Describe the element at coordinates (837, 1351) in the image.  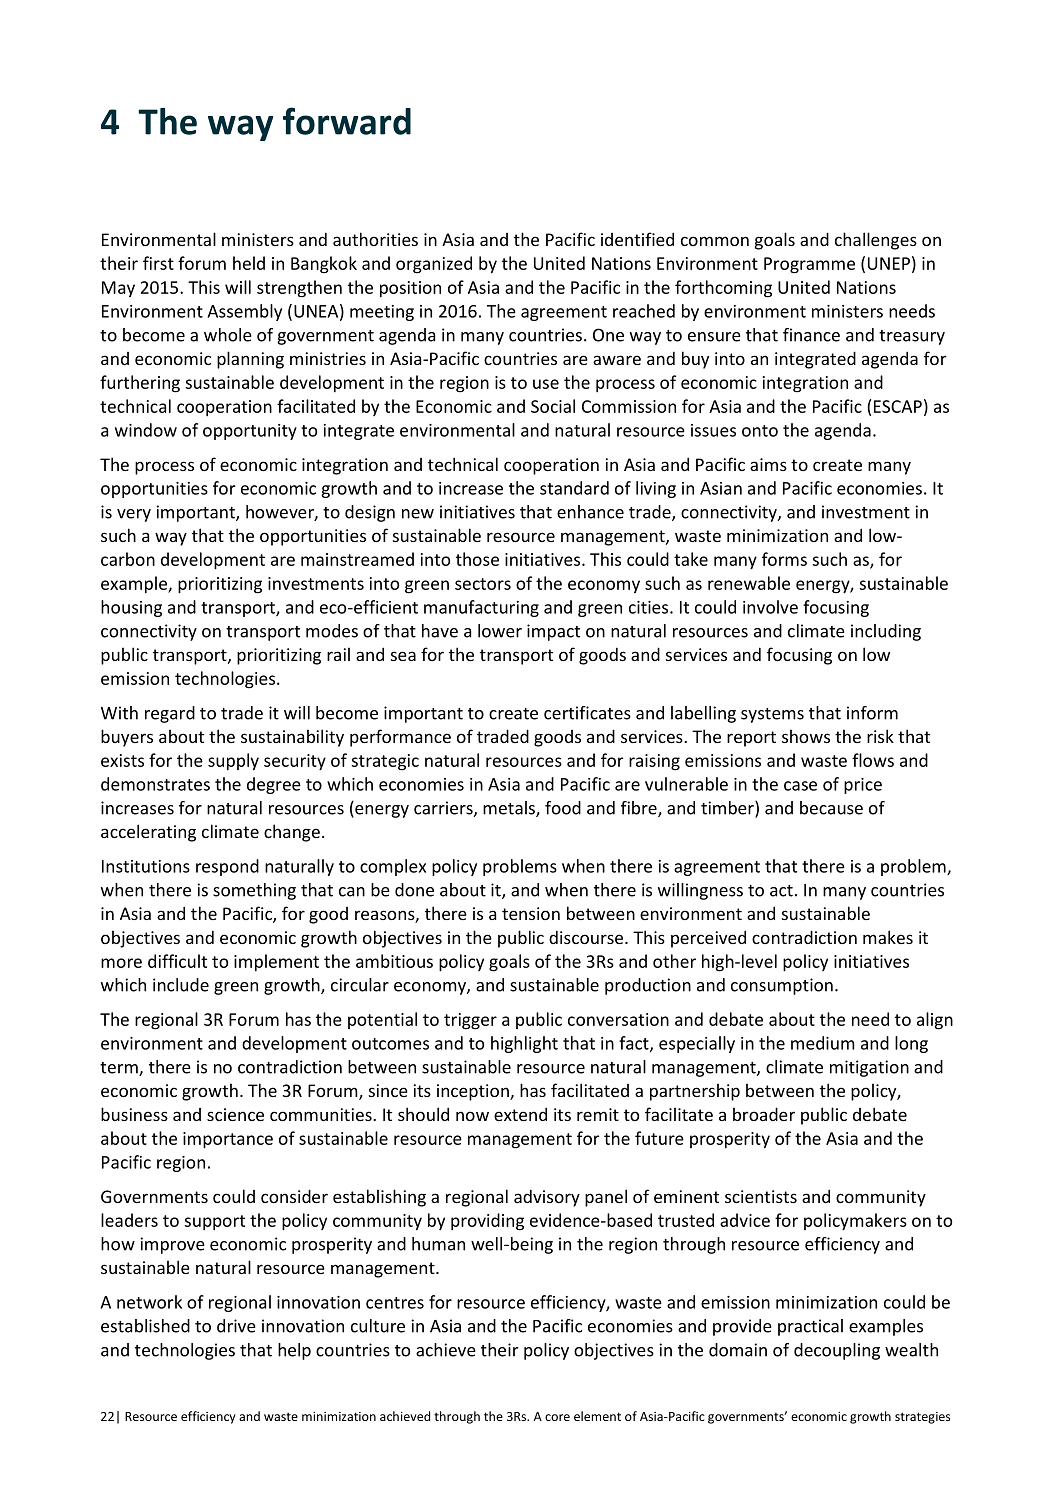
I see `decoupling` at that location.
